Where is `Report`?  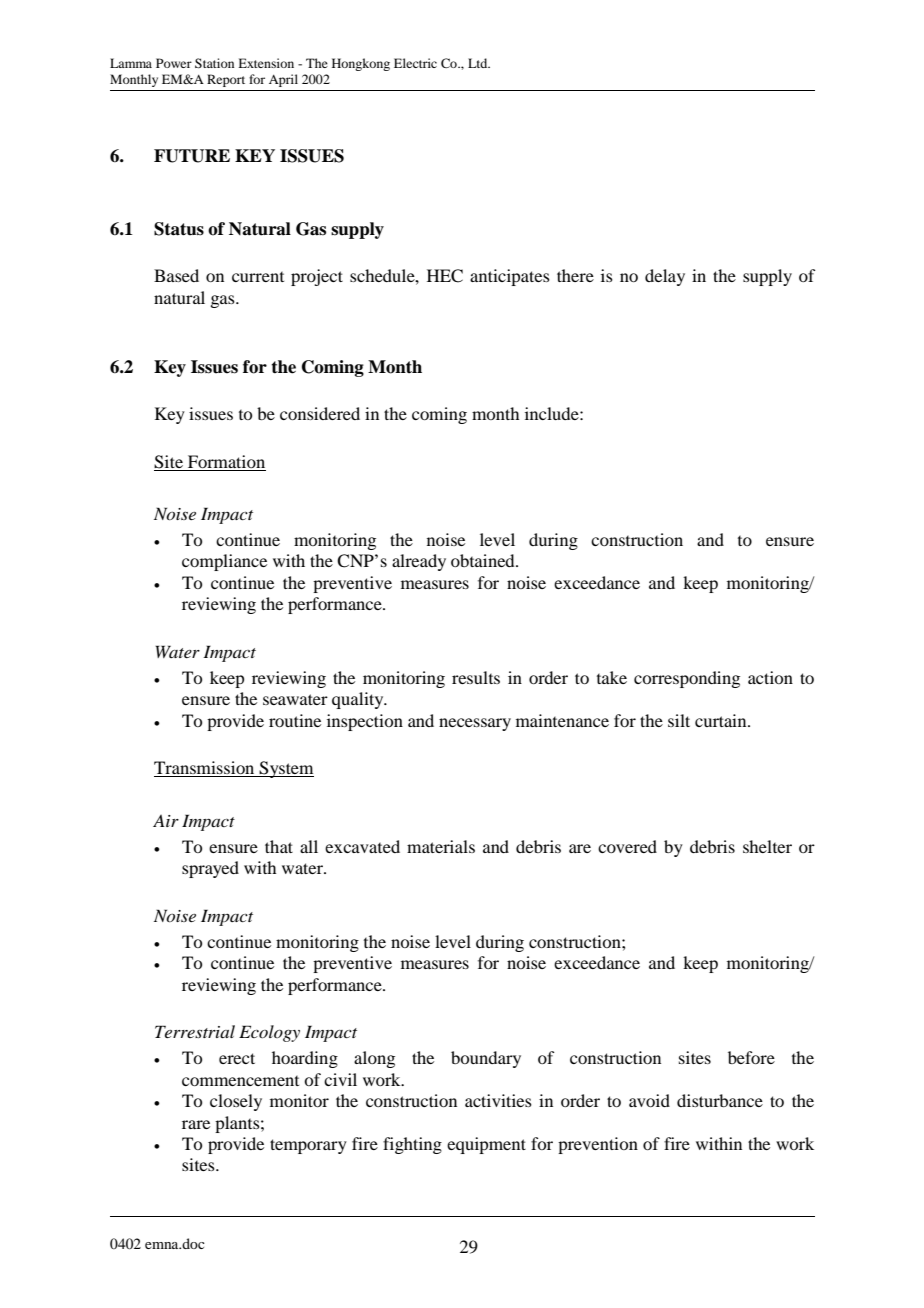 Report is located at coordinates (226, 80).
